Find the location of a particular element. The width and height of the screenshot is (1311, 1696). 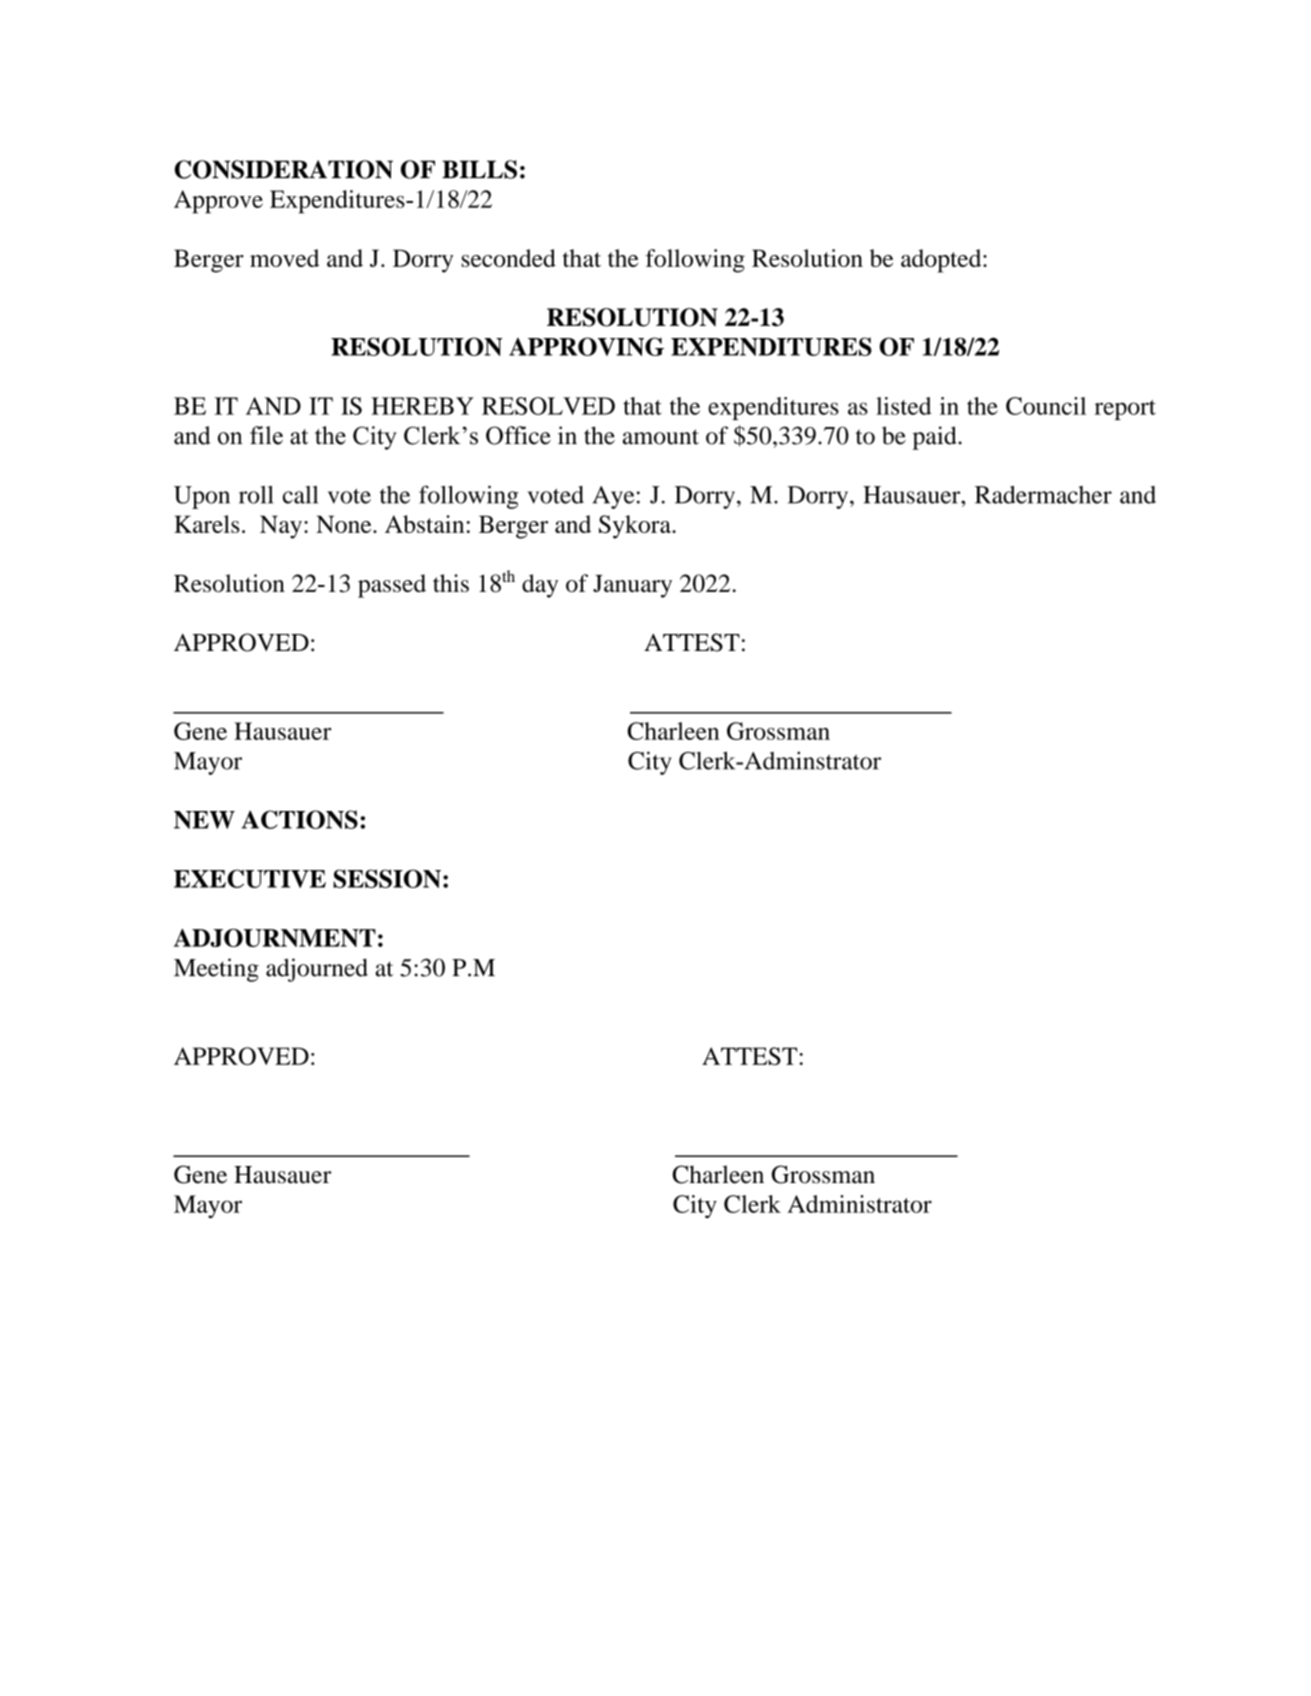

January is located at coordinates (632, 586).
